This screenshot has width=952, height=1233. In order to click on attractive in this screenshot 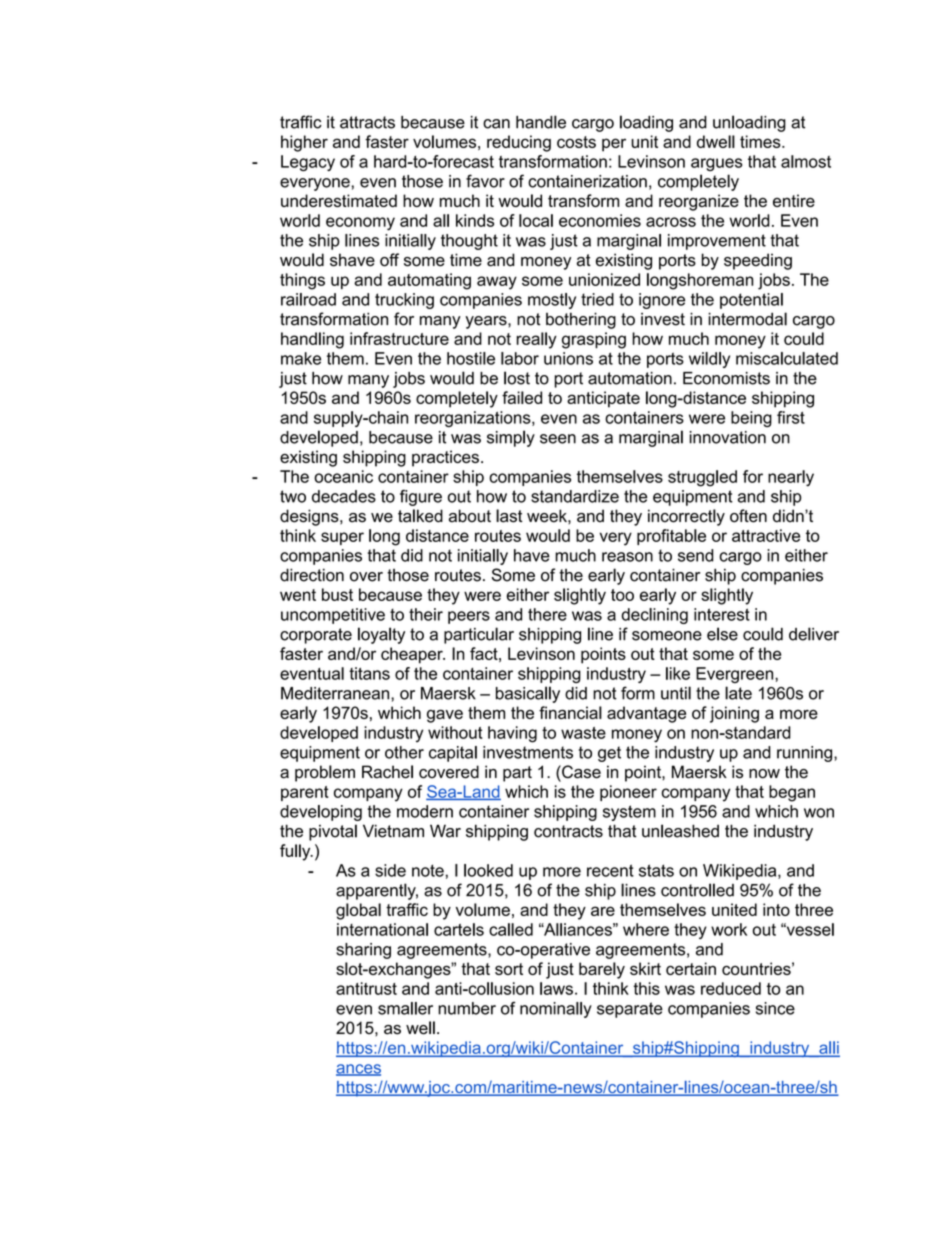, I will do `click(766, 535)`.
